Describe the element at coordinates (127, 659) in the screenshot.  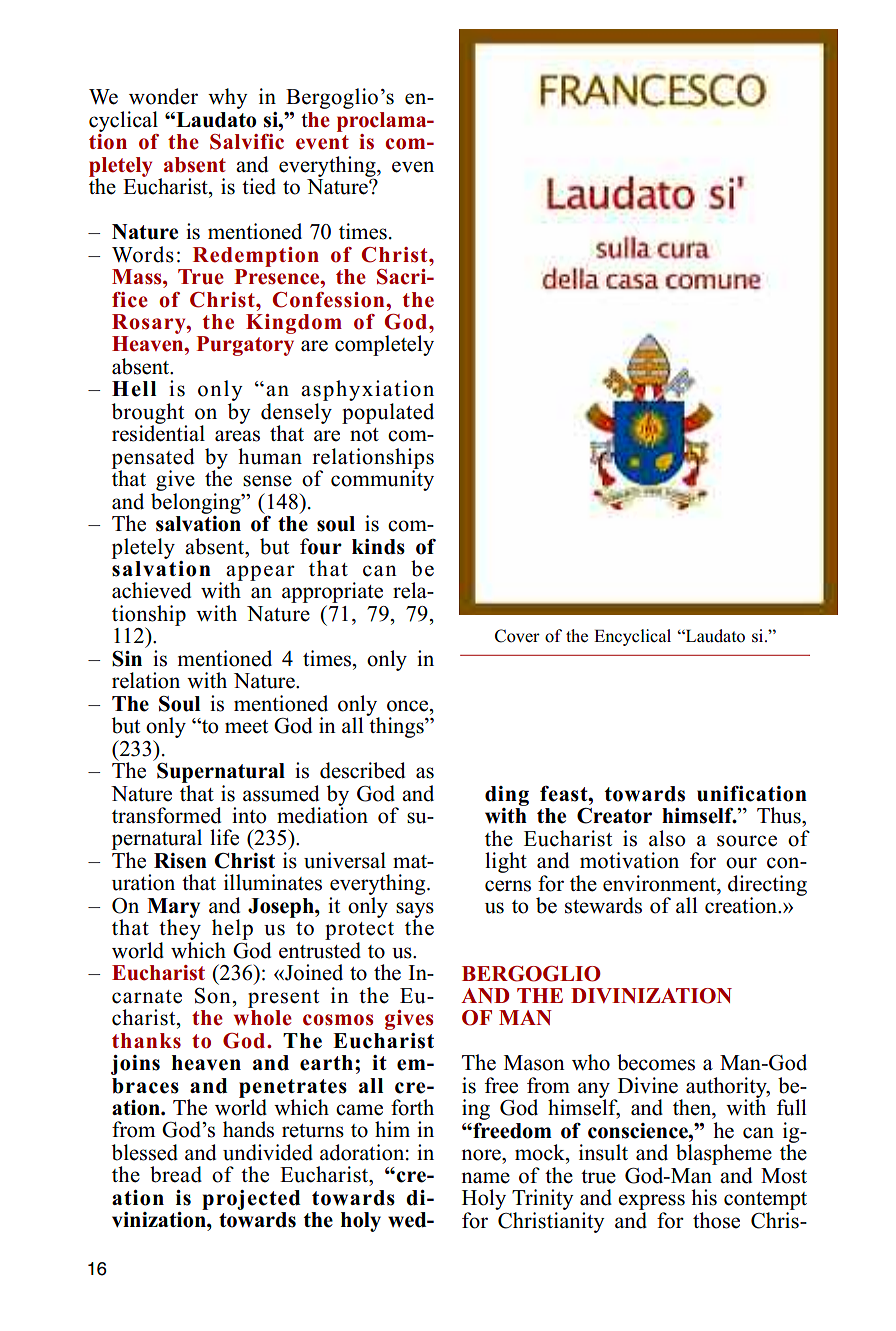
I see `Sin` at that location.
